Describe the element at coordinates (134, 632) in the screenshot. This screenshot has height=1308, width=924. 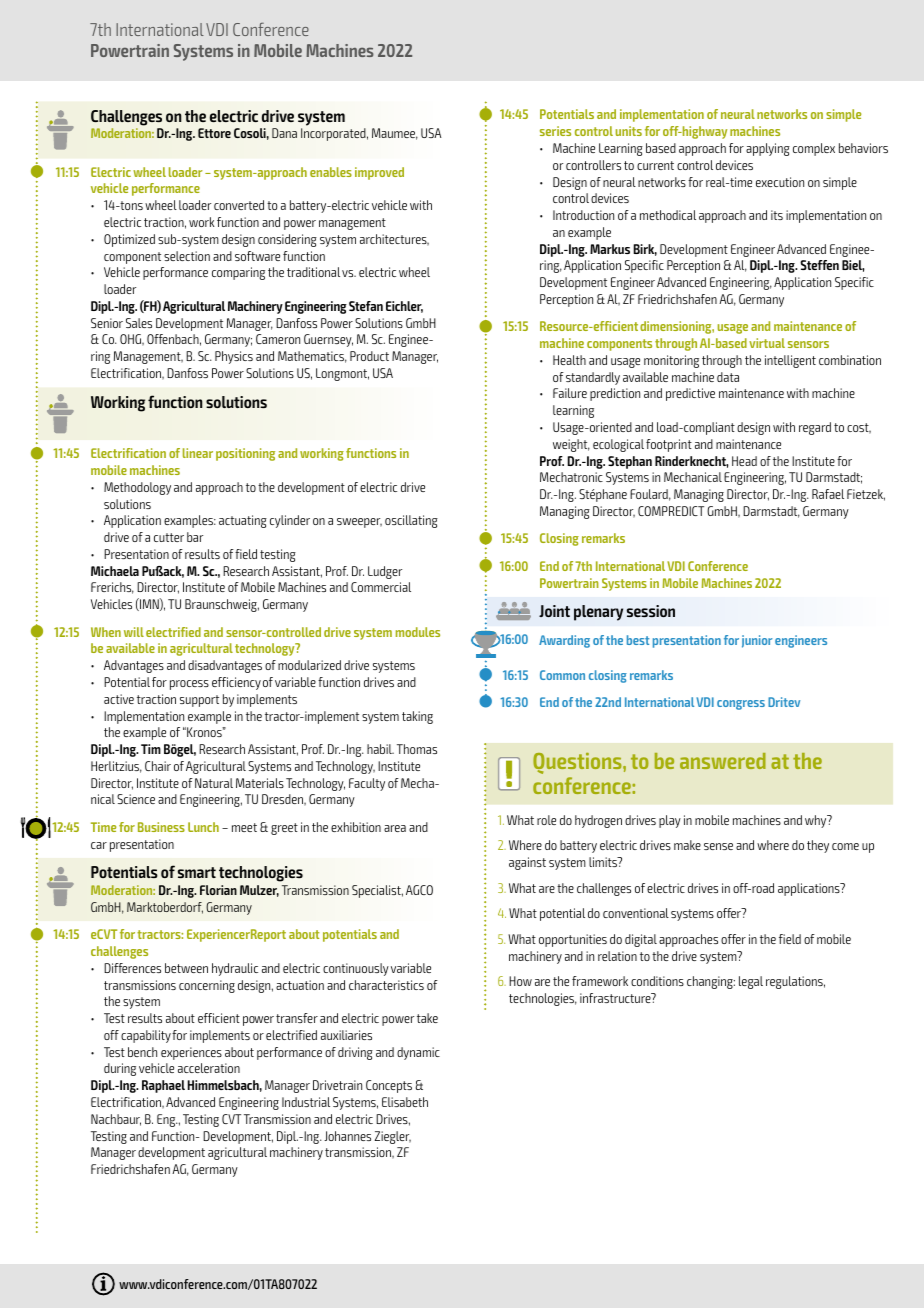
I see `will` at that location.
